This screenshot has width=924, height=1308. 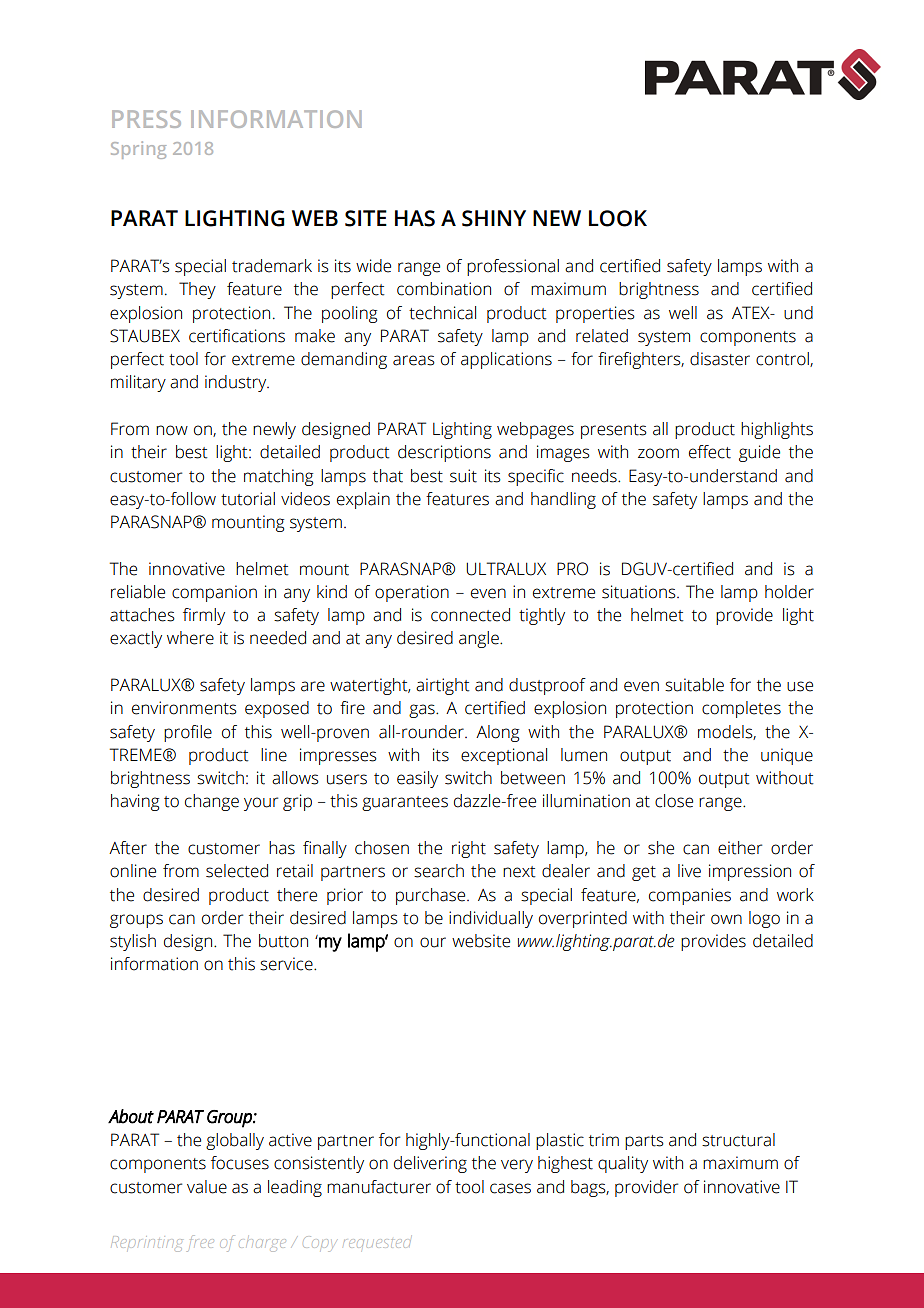 What do you see at coordinates (470, 615) in the screenshot?
I see `connected` at bounding box center [470, 615].
